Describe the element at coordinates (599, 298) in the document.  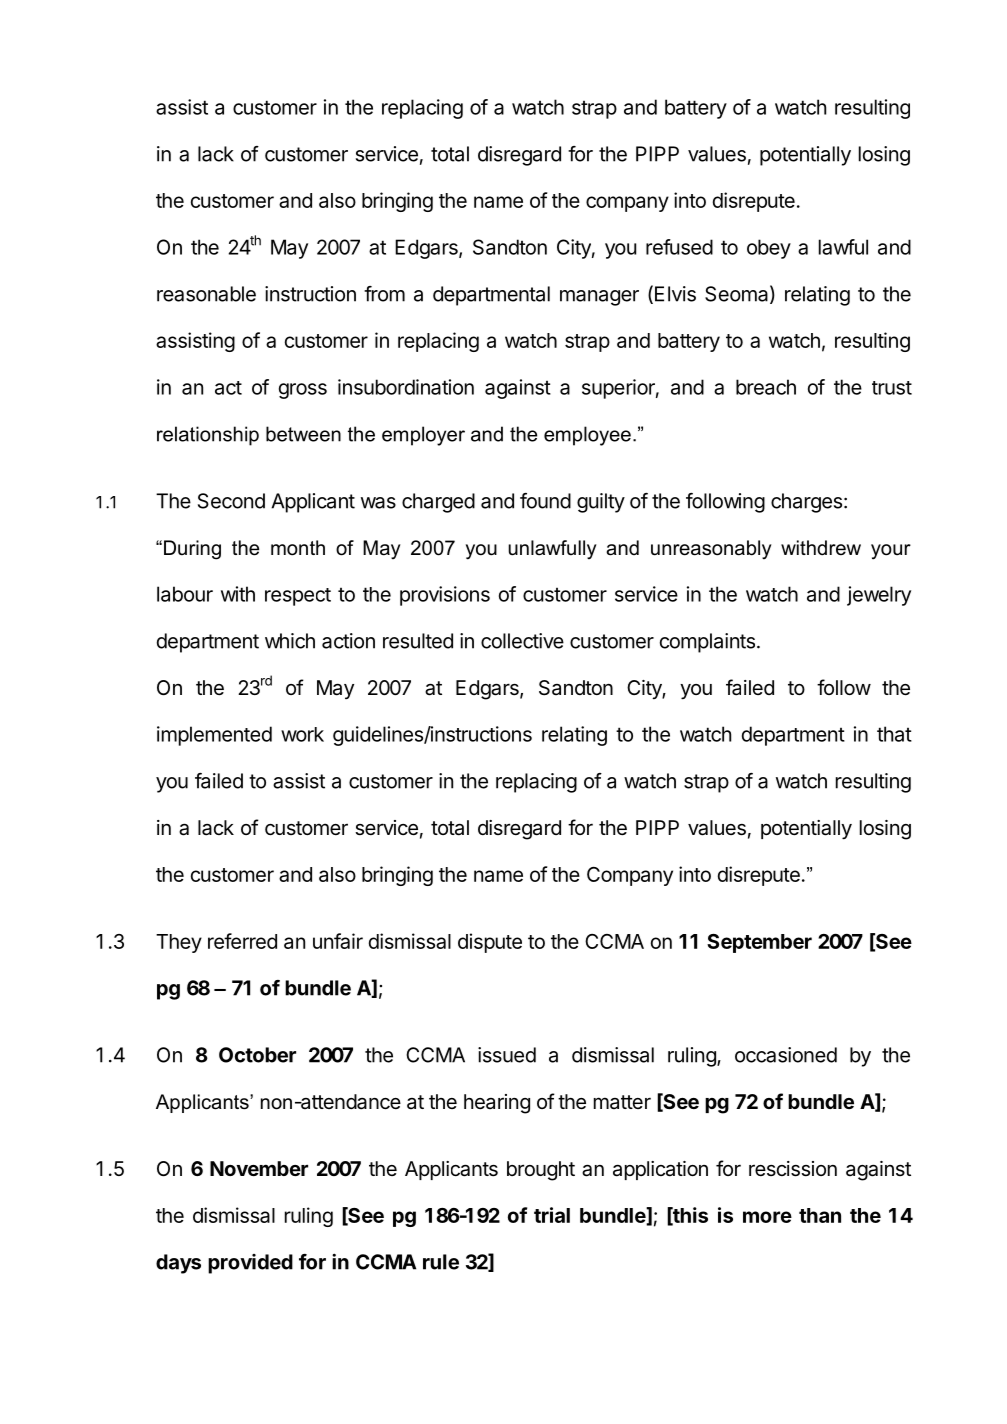
I see `manager` at that location.
